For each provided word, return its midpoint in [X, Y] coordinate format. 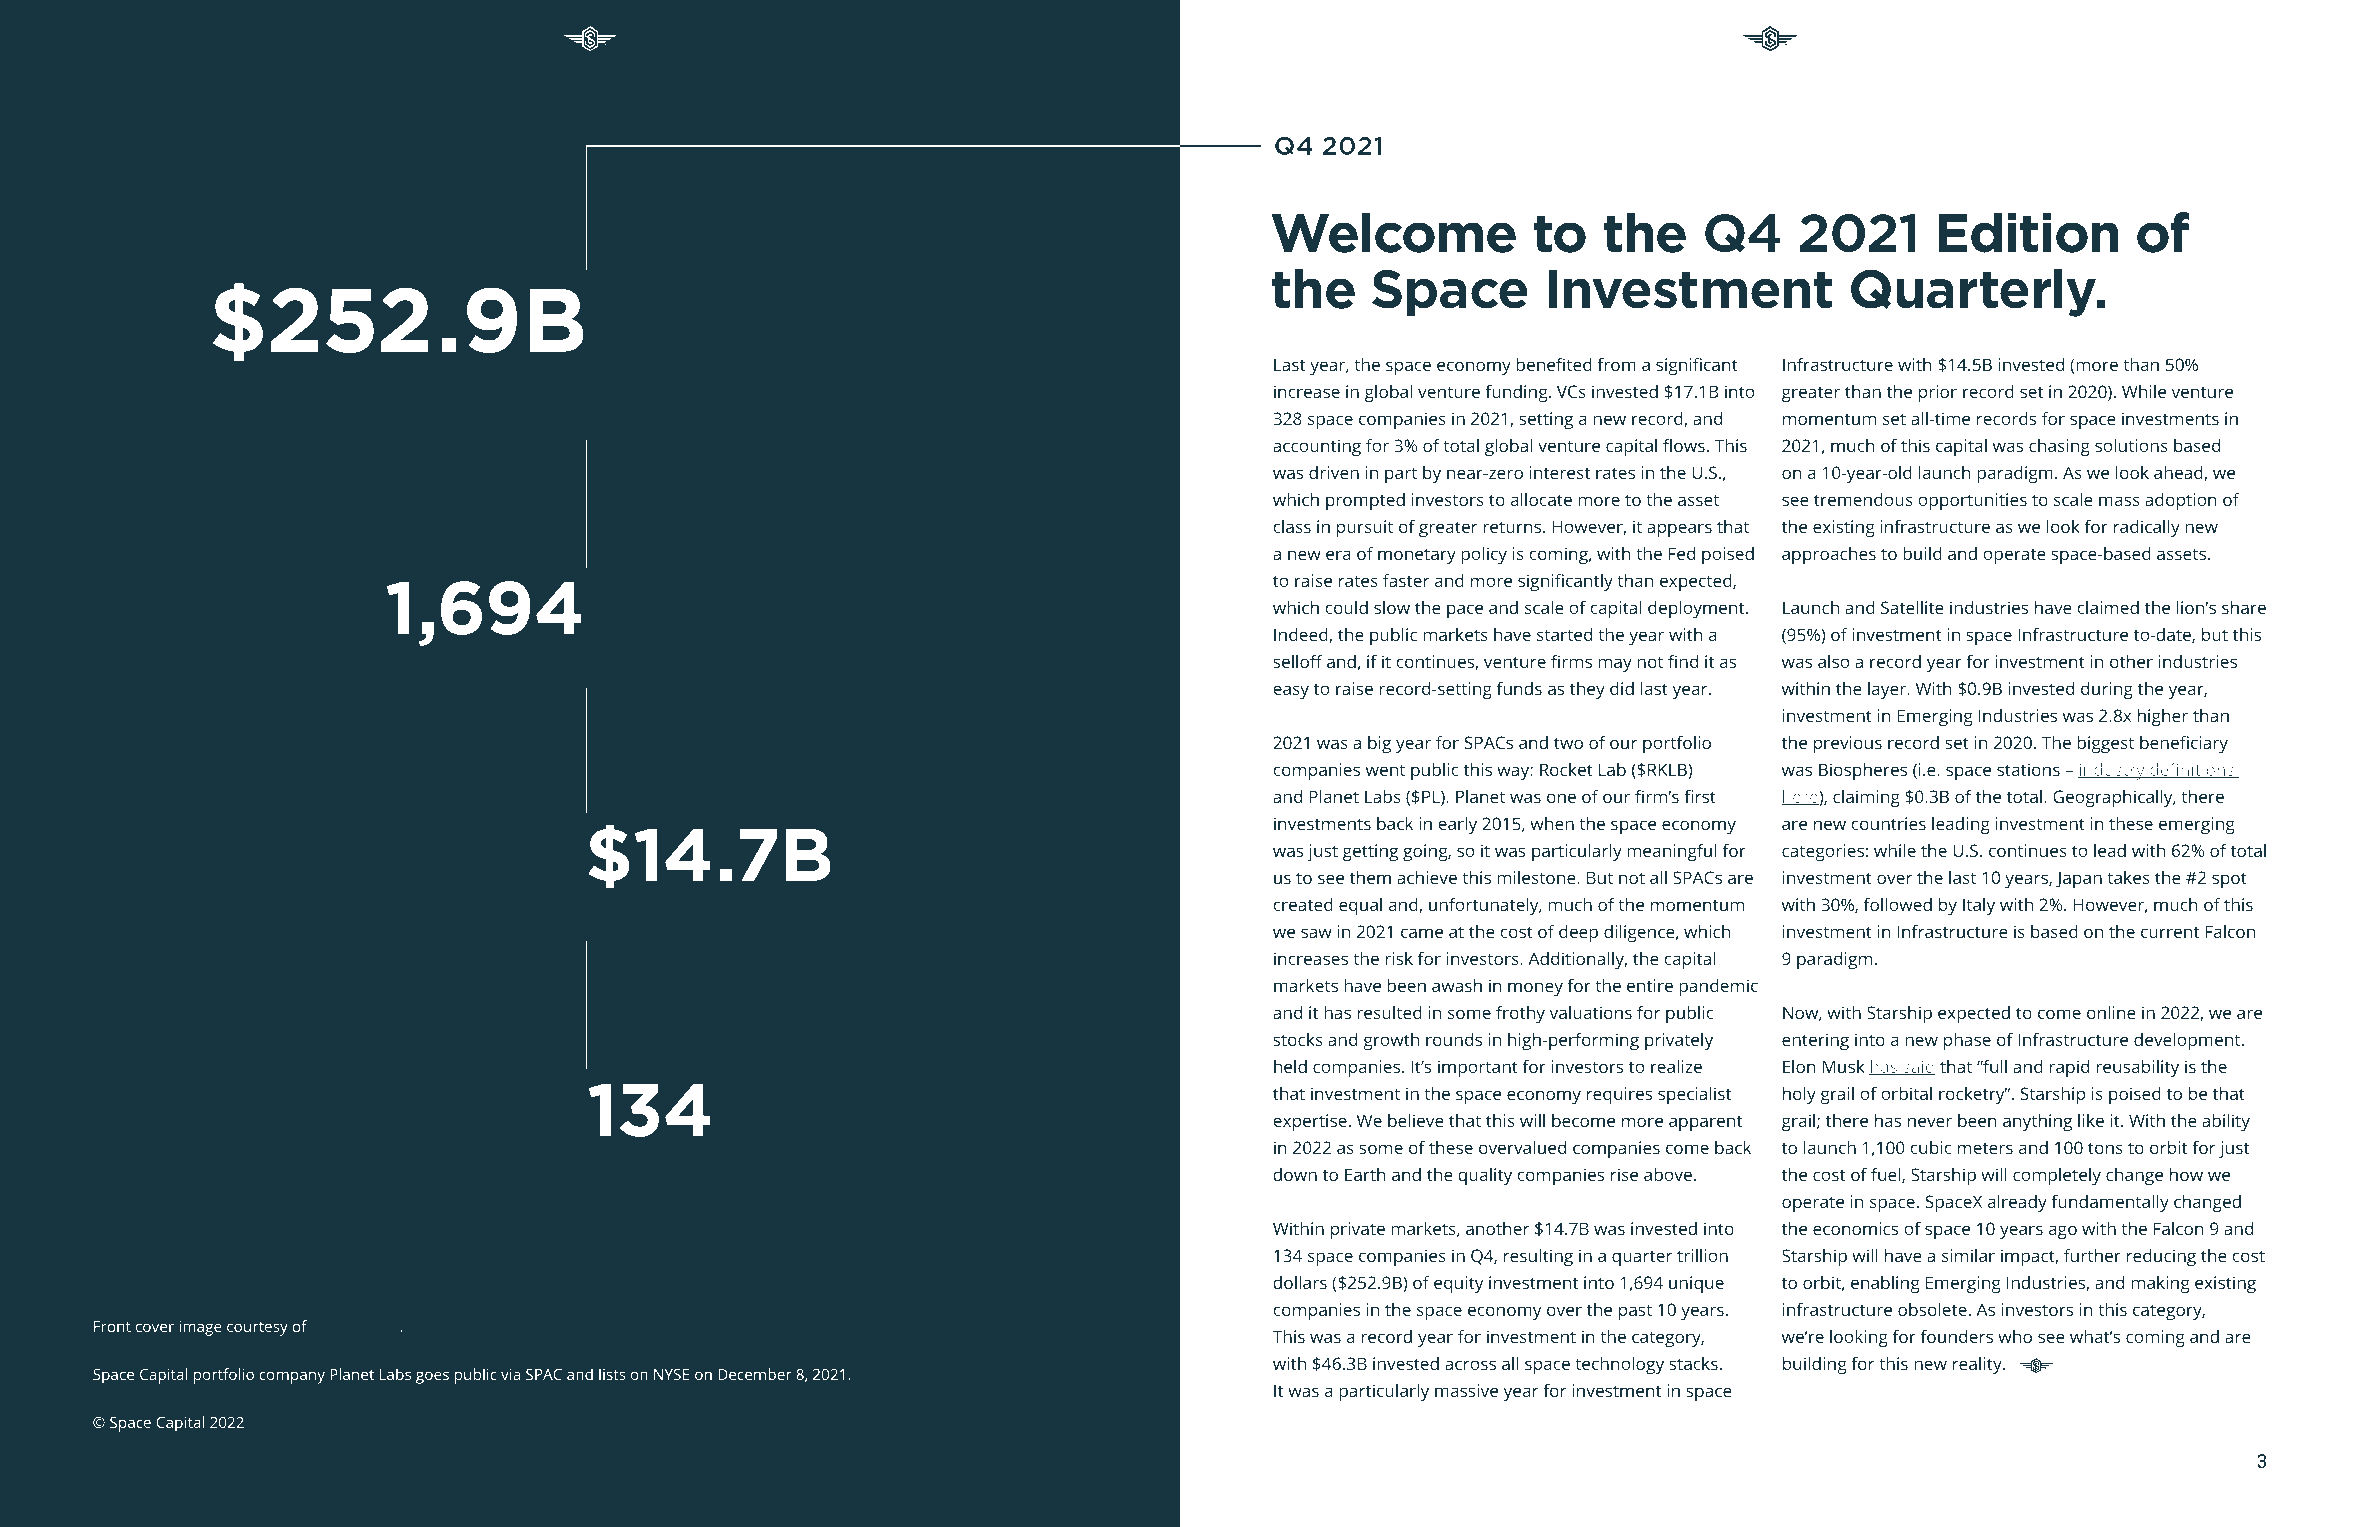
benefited [1554, 364]
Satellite [1912, 607]
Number [683, 1163]
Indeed [1302, 635]
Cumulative [430, 384]
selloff [1298, 661]
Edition [2028, 232]
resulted [1389, 1012]
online [2111, 1012]
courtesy [257, 1329]
